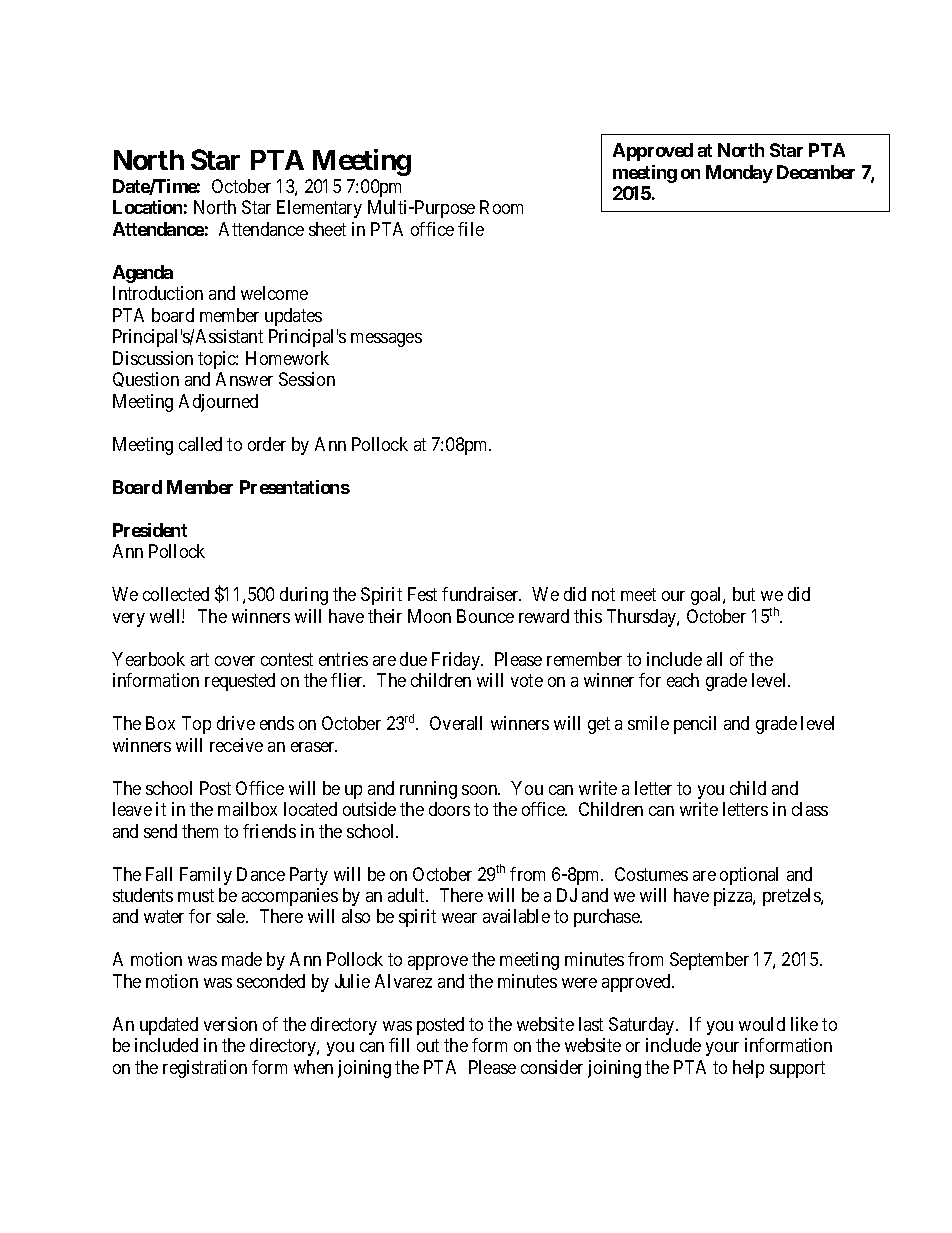  What do you see at coordinates (230, 1024) in the screenshot?
I see `version` at bounding box center [230, 1024].
